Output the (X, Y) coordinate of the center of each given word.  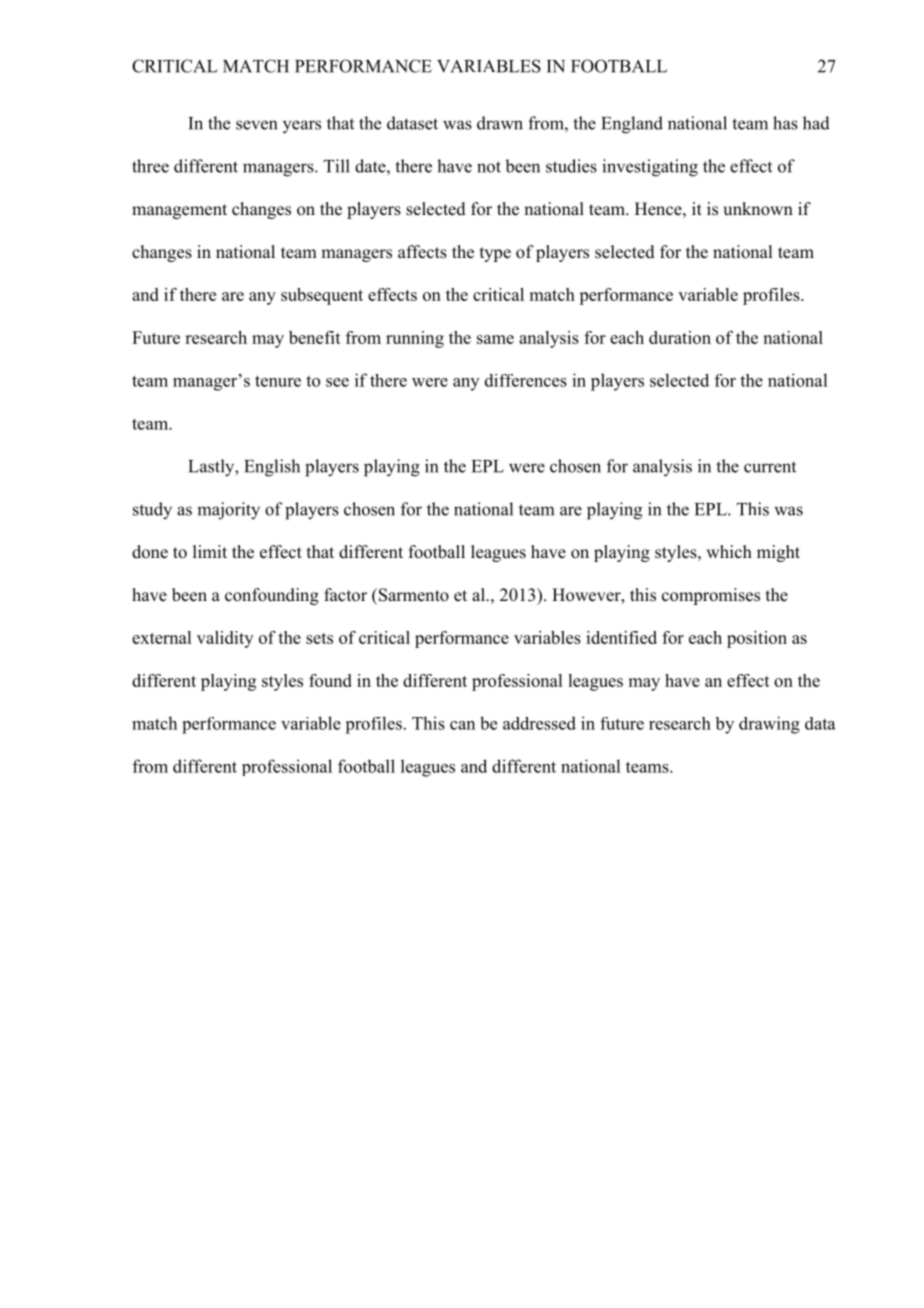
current (770, 467)
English (272, 468)
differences (526, 380)
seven (256, 125)
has (785, 123)
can (462, 725)
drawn (500, 123)
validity (225, 639)
